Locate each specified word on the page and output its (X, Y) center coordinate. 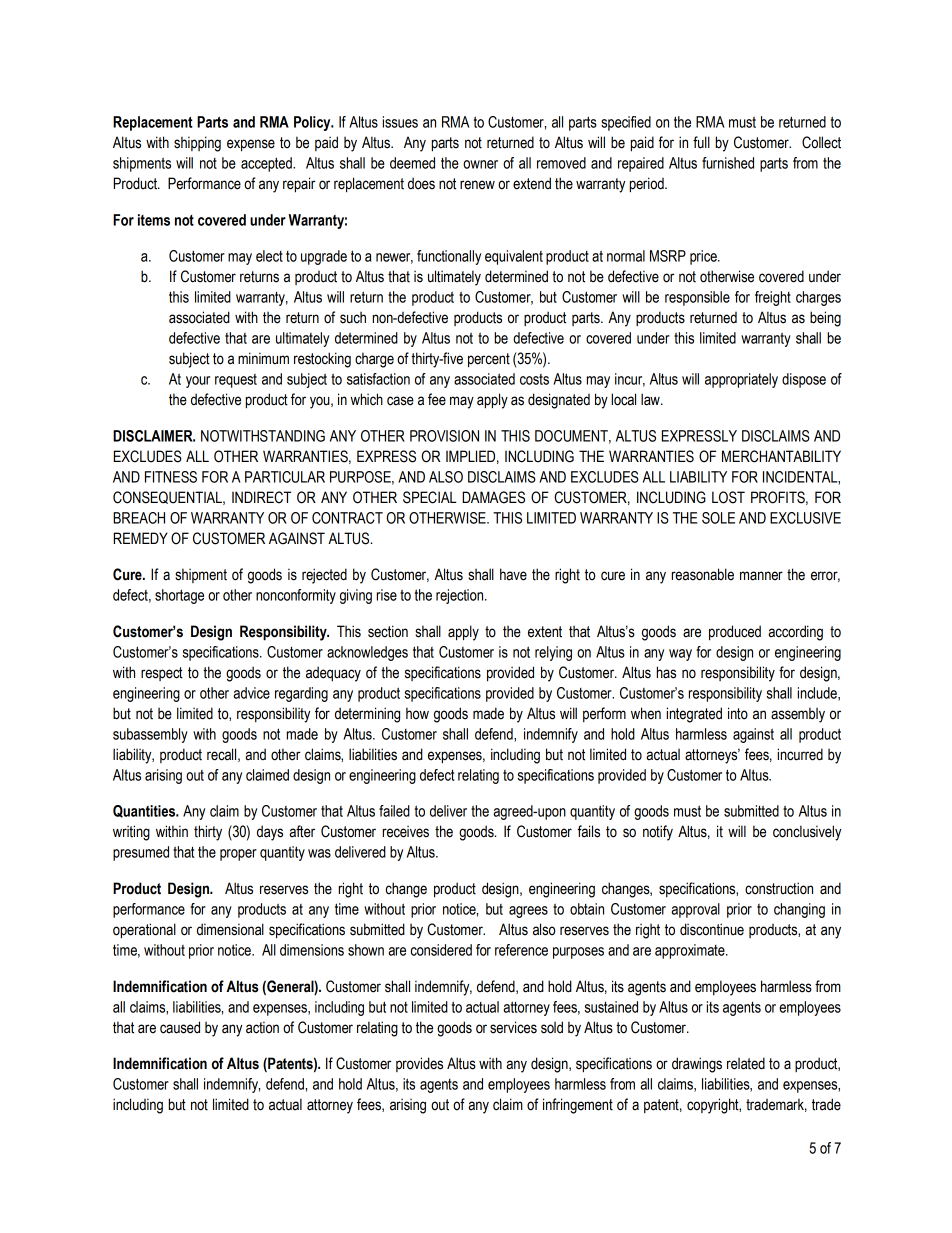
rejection (461, 596)
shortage (179, 596)
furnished (728, 163)
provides (419, 1064)
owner (480, 164)
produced (735, 633)
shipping (197, 144)
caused (180, 1027)
